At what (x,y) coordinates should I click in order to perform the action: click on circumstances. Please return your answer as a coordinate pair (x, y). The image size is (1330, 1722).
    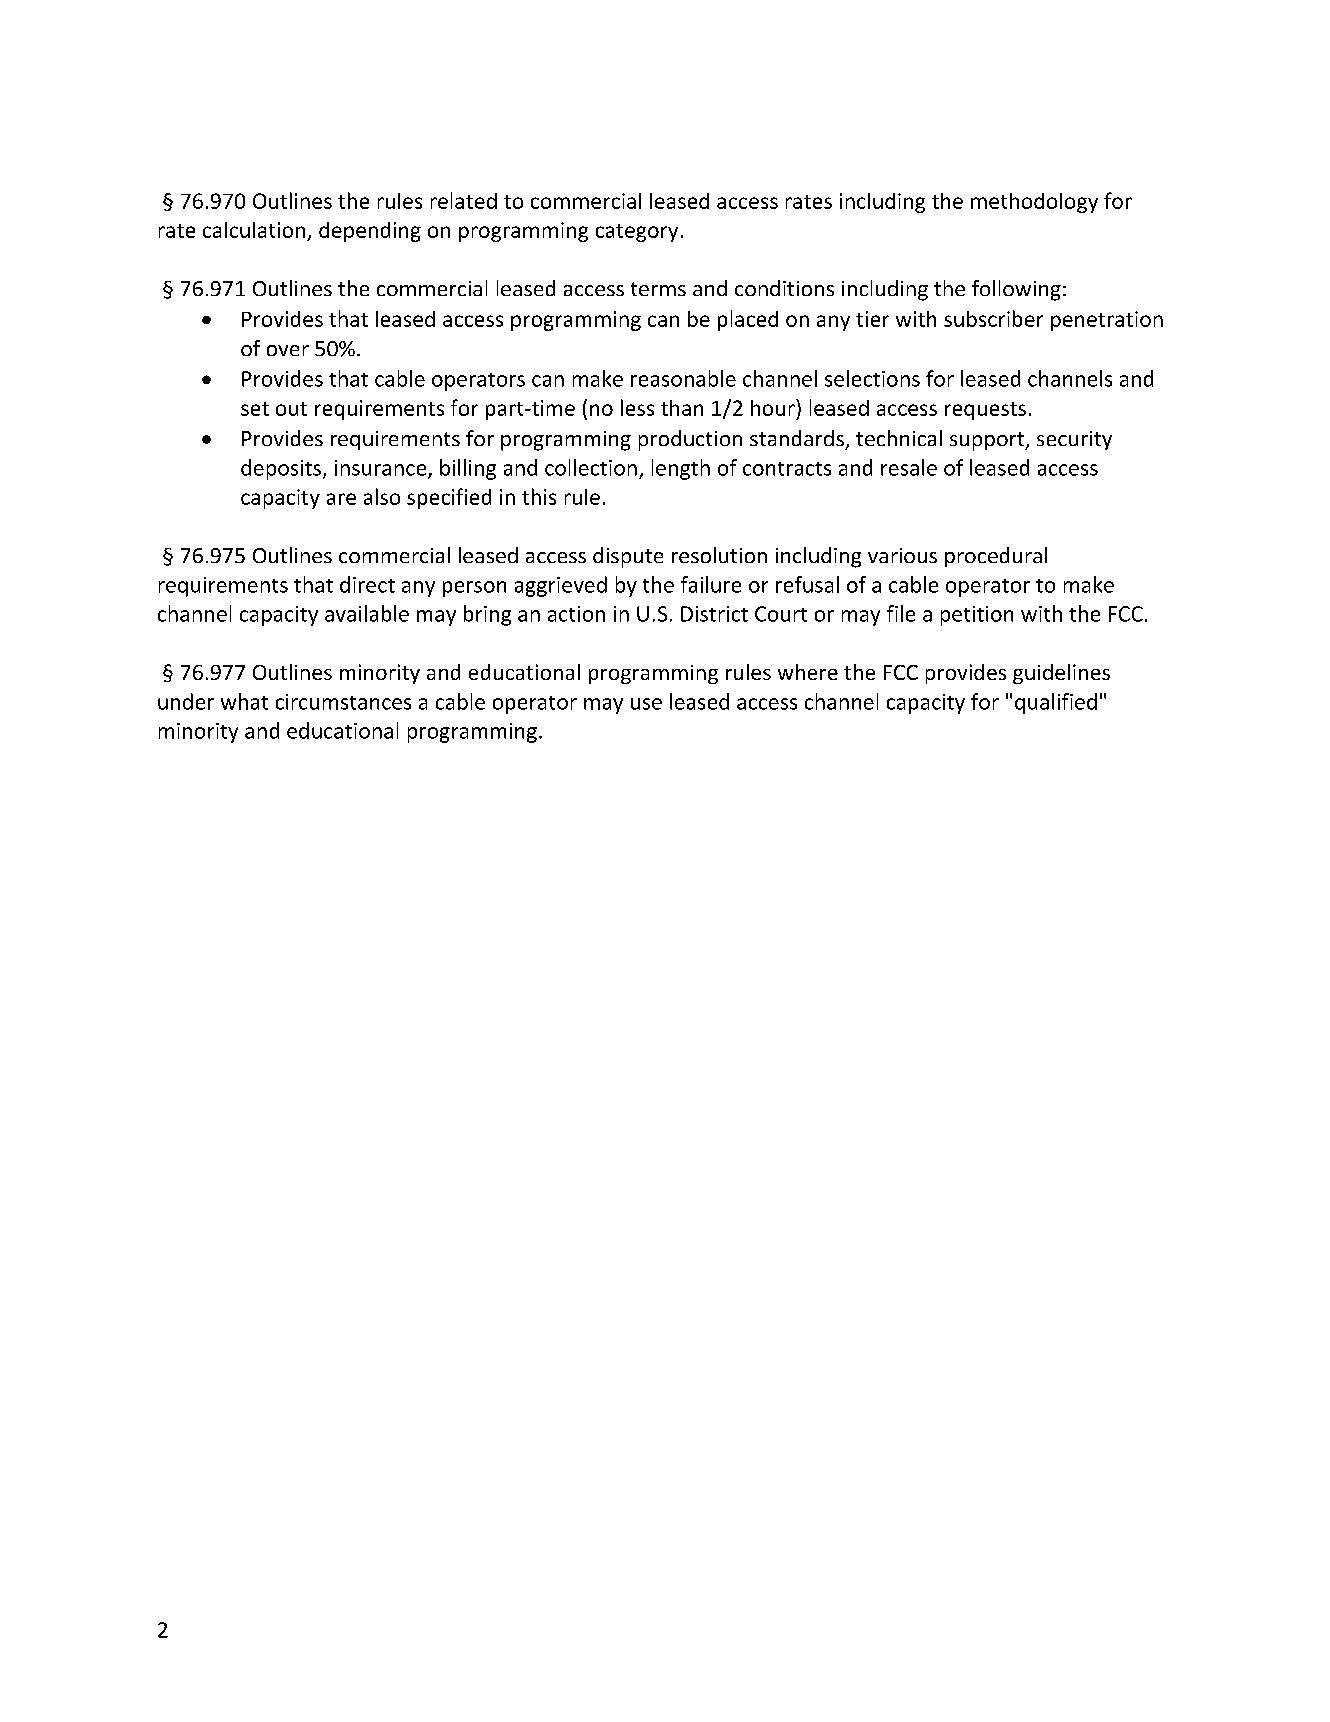
    Looking at the image, I should click on (343, 702).
